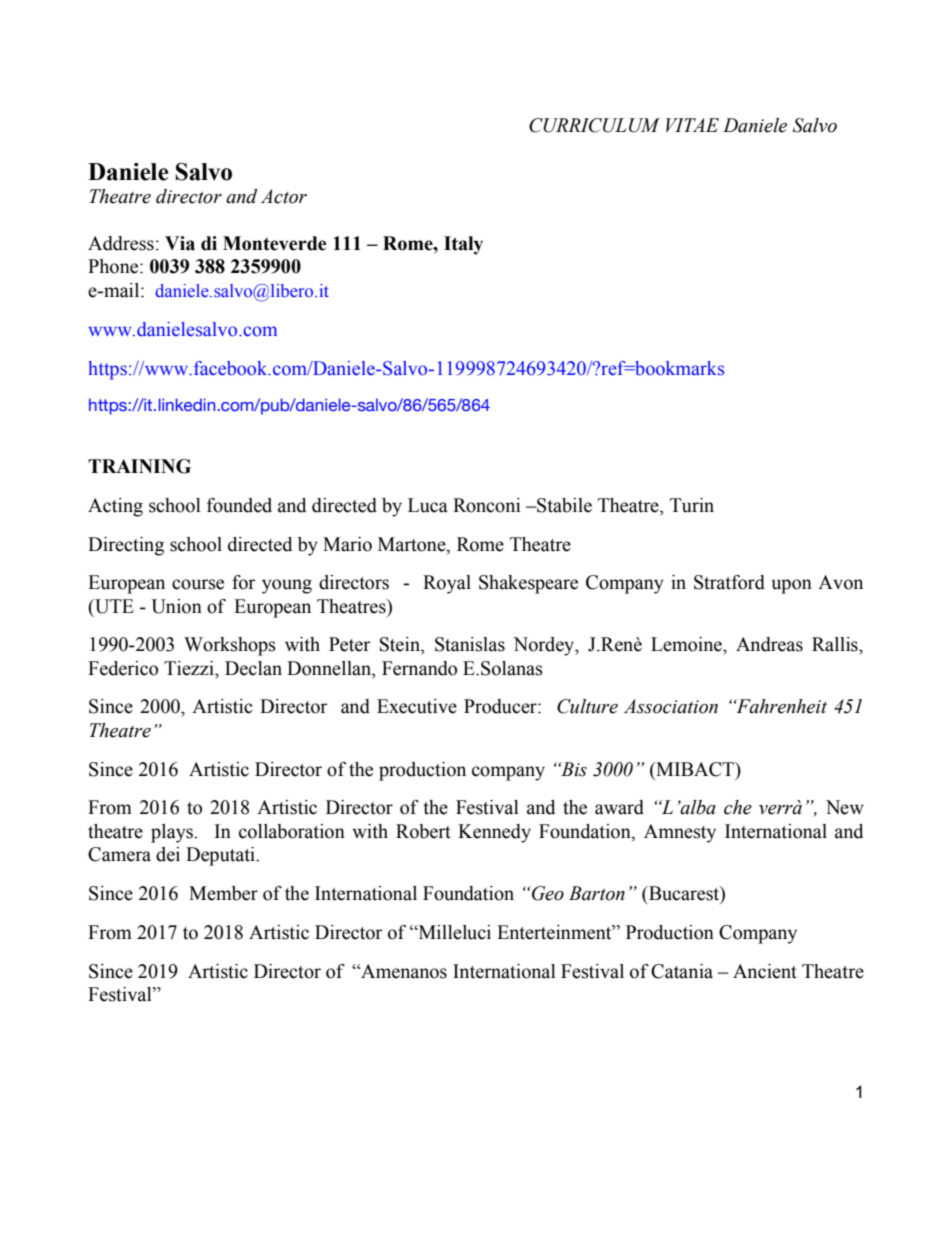 The height and width of the page is (1233, 952). What do you see at coordinates (594, 125) in the page?
I see `CURRICULUM` at bounding box center [594, 125].
